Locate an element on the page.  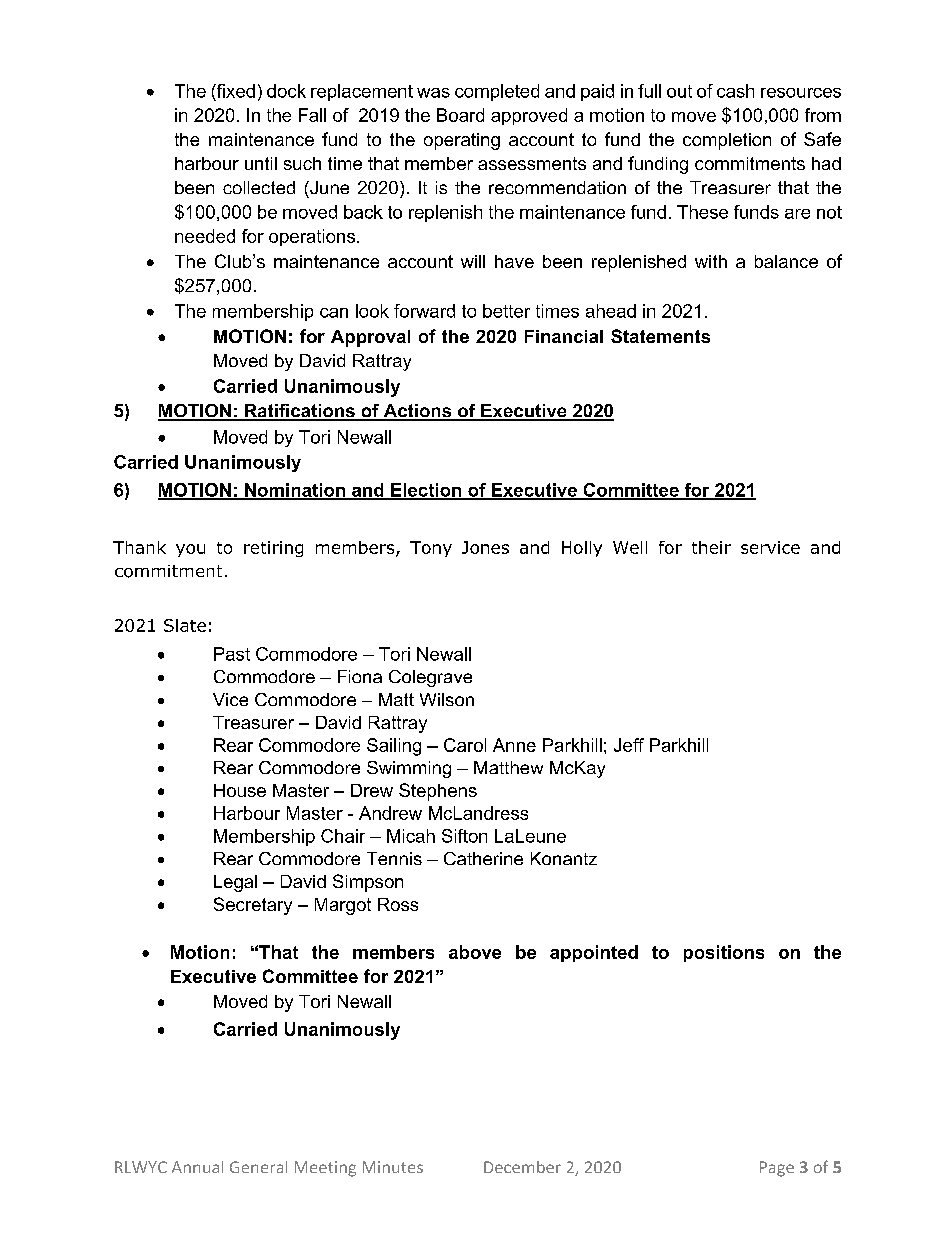
Board is located at coordinates (460, 115).
